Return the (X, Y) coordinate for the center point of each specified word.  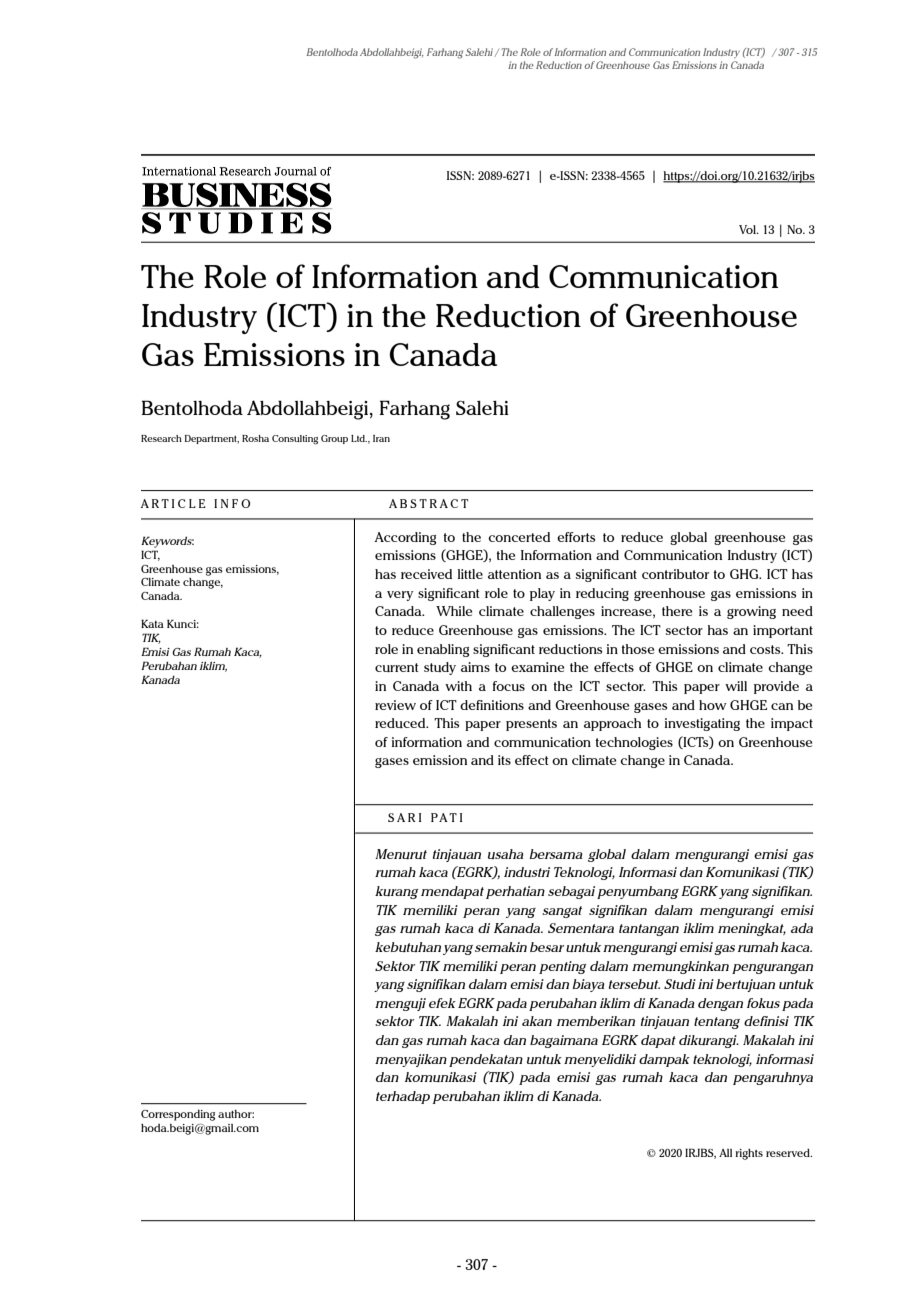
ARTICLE (173, 503)
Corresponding (178, 1115)
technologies (634, 743)
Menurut (401, 854)
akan (537, 1021)
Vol (748, 229)
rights (749, 1154)
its (504, 760)
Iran (381, 438)
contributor (675, 574)
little (470, 574)
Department (212, 439)
